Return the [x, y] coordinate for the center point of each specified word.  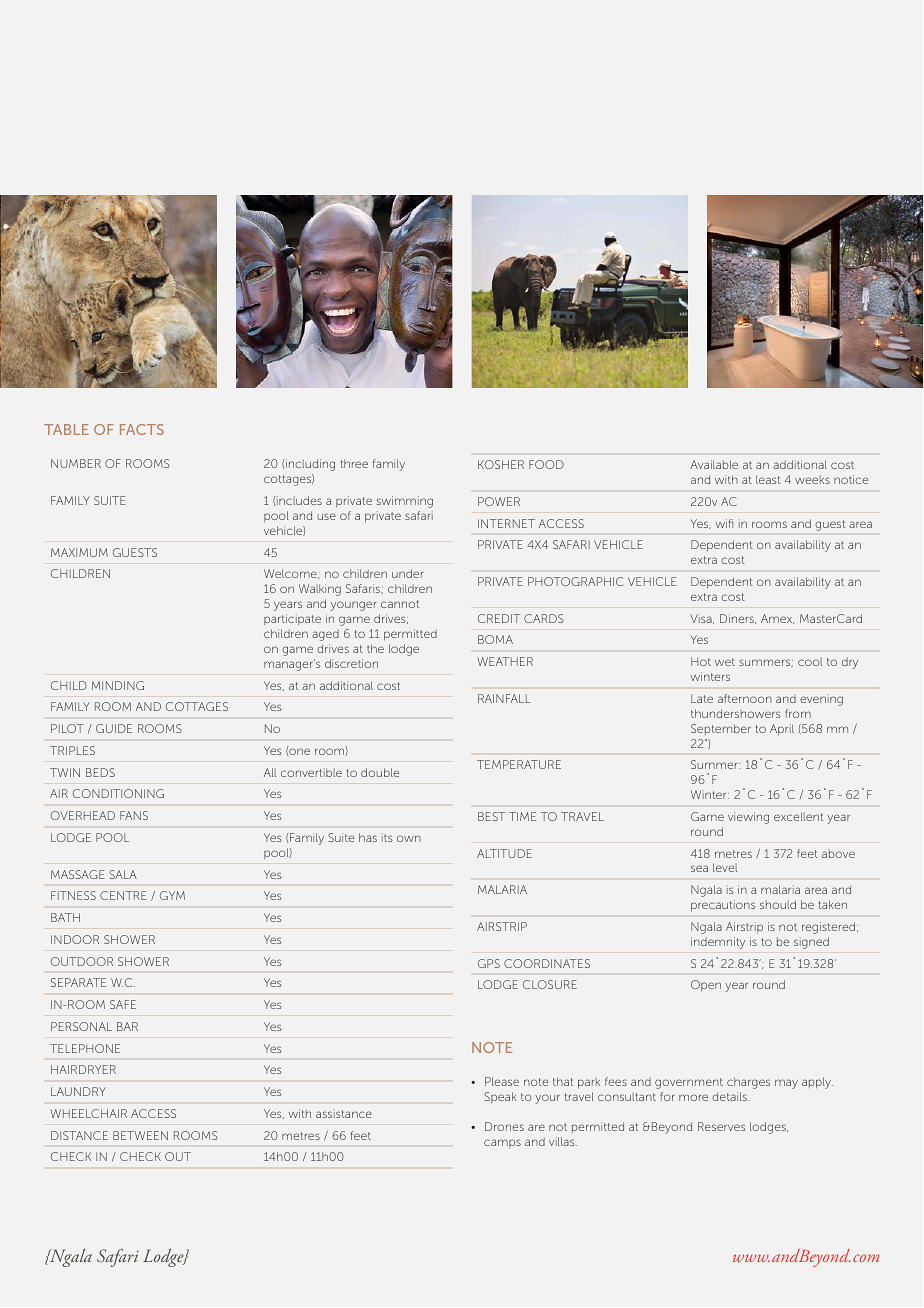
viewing [748, 818]
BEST [491, 816]
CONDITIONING [118, 793]
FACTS [142, 429]
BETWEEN [140, 1135]
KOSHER [501, 464]
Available [714, 464]
